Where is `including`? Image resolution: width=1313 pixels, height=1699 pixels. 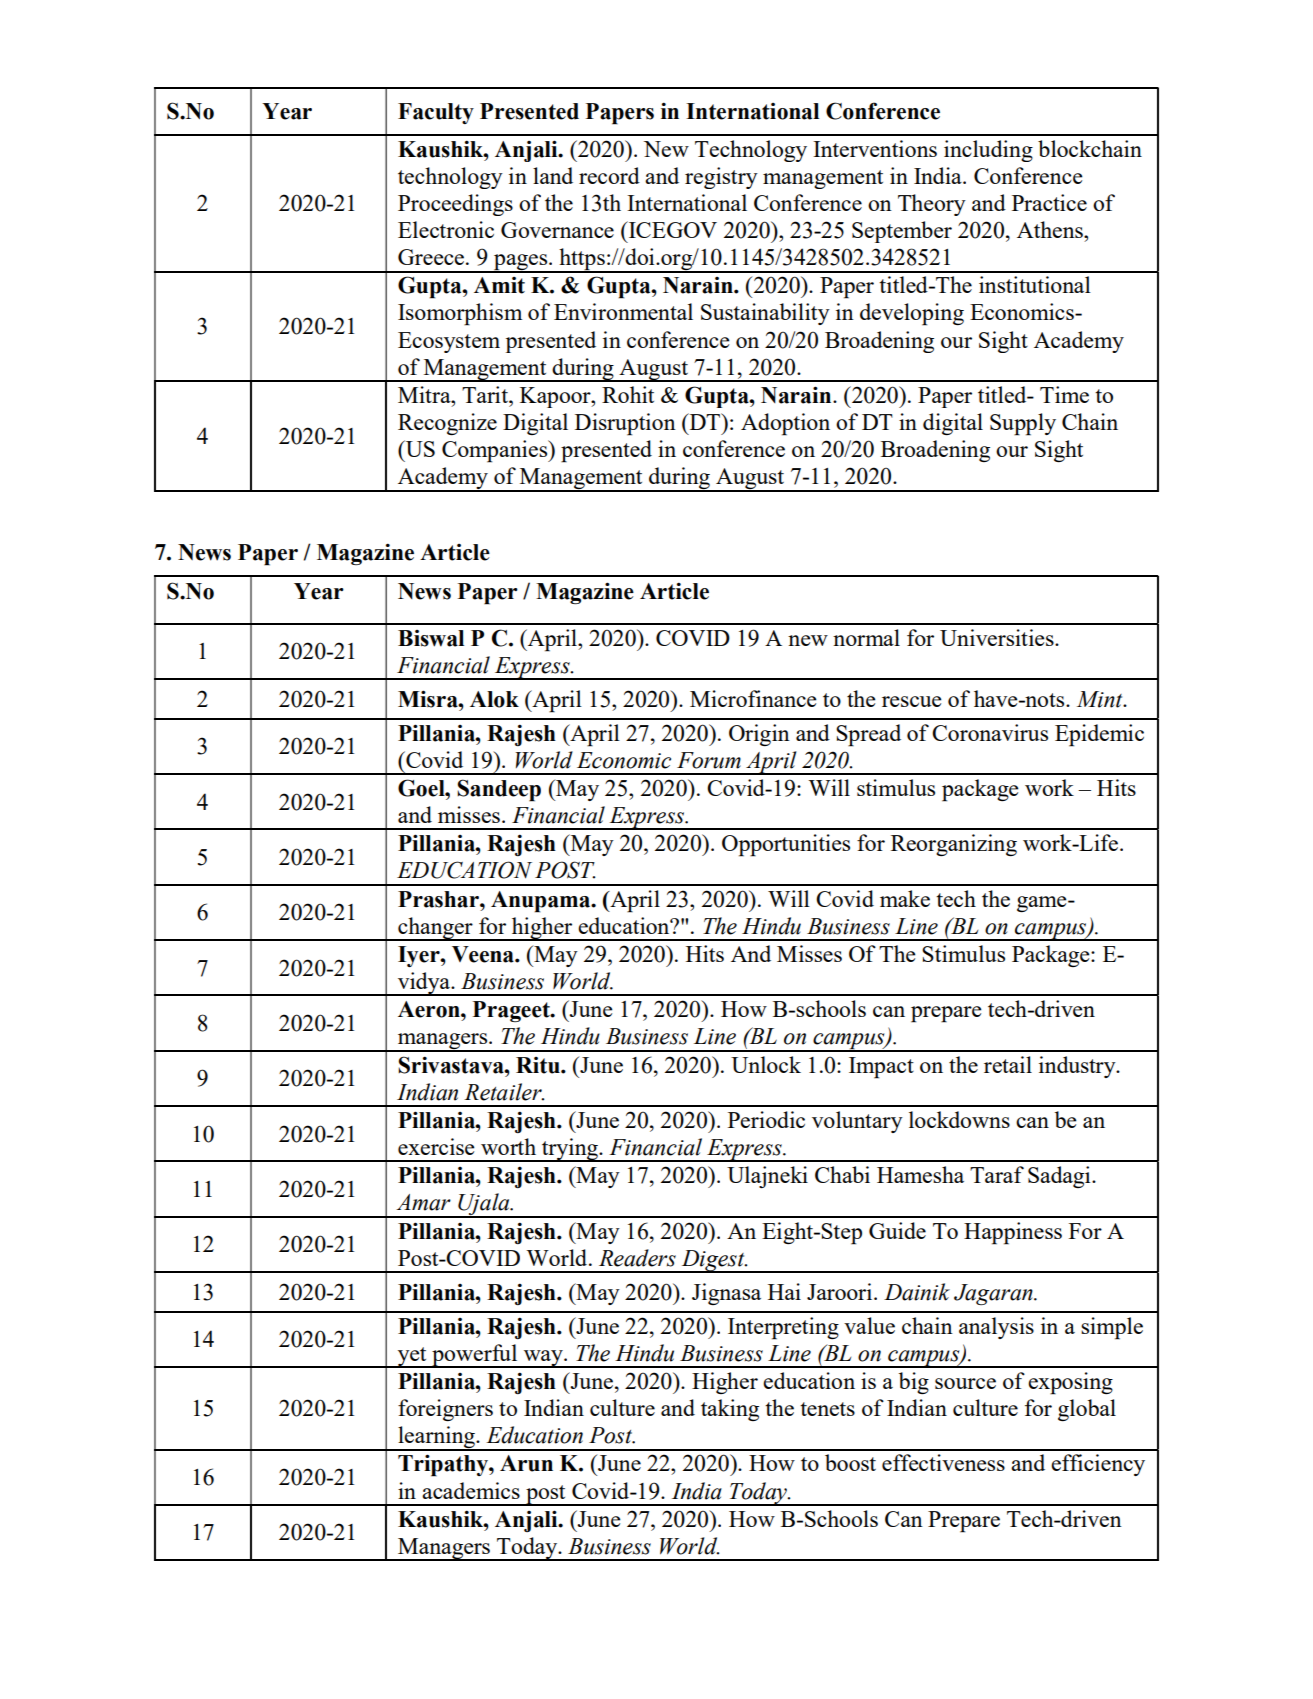
including is located at coordinates (988, 151).
